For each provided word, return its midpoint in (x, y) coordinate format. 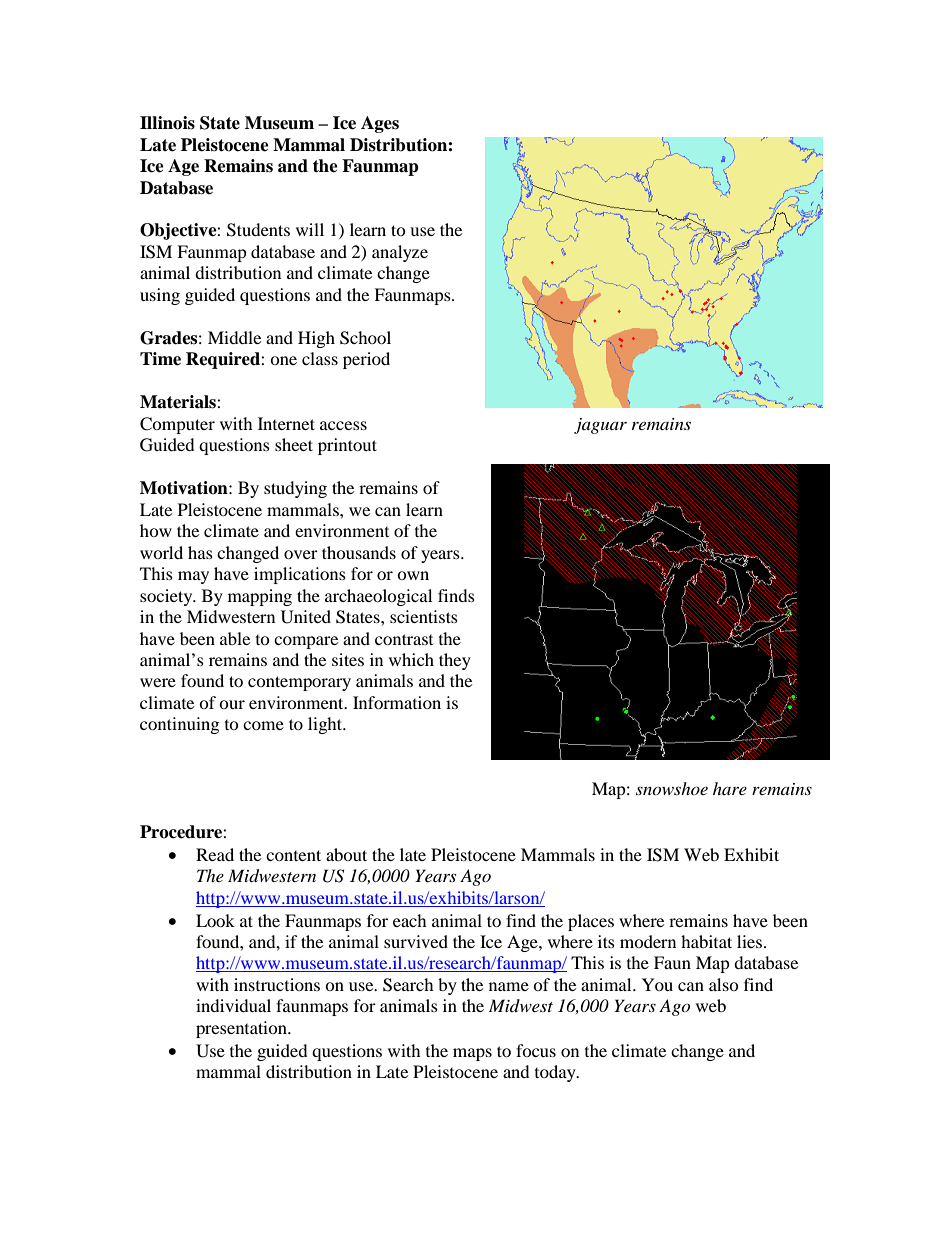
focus (536, 1050)
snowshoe (672, 788)
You (657, 984)
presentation (242, 1029)
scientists (424, 616)
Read (215, 854)
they (455, 661)
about (346, 854)
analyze (400, 253)
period (366, 360)
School (365, 338)
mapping (260, 597)
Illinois (167, 123)
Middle (234, 337)
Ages (380, 124)
